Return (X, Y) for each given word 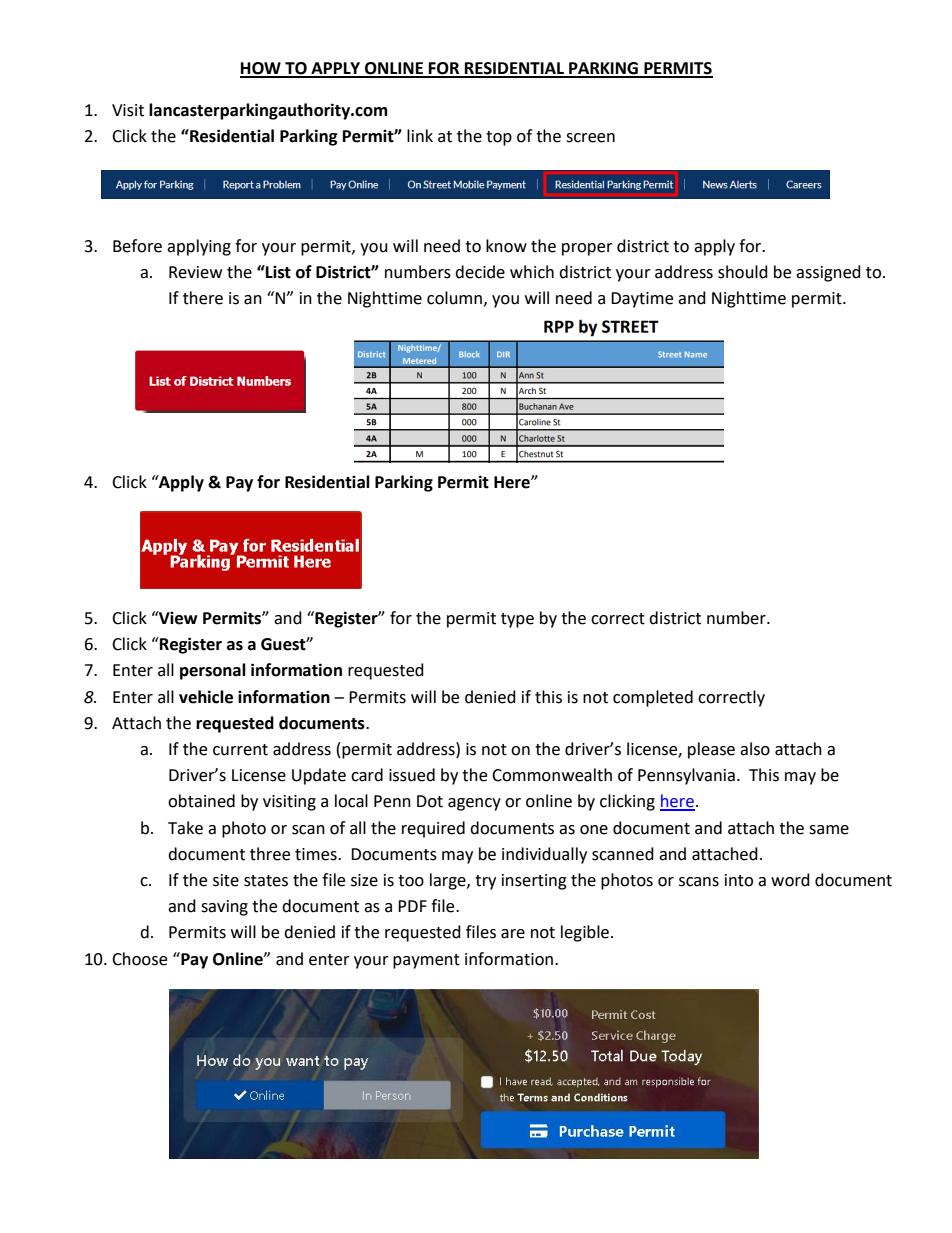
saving (224, 908)
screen (590, 138)
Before (137, 246)
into (739, 880)
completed (653, 698)
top (499, 138)
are (513, 934)
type (517, 620)
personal (213, 671)
